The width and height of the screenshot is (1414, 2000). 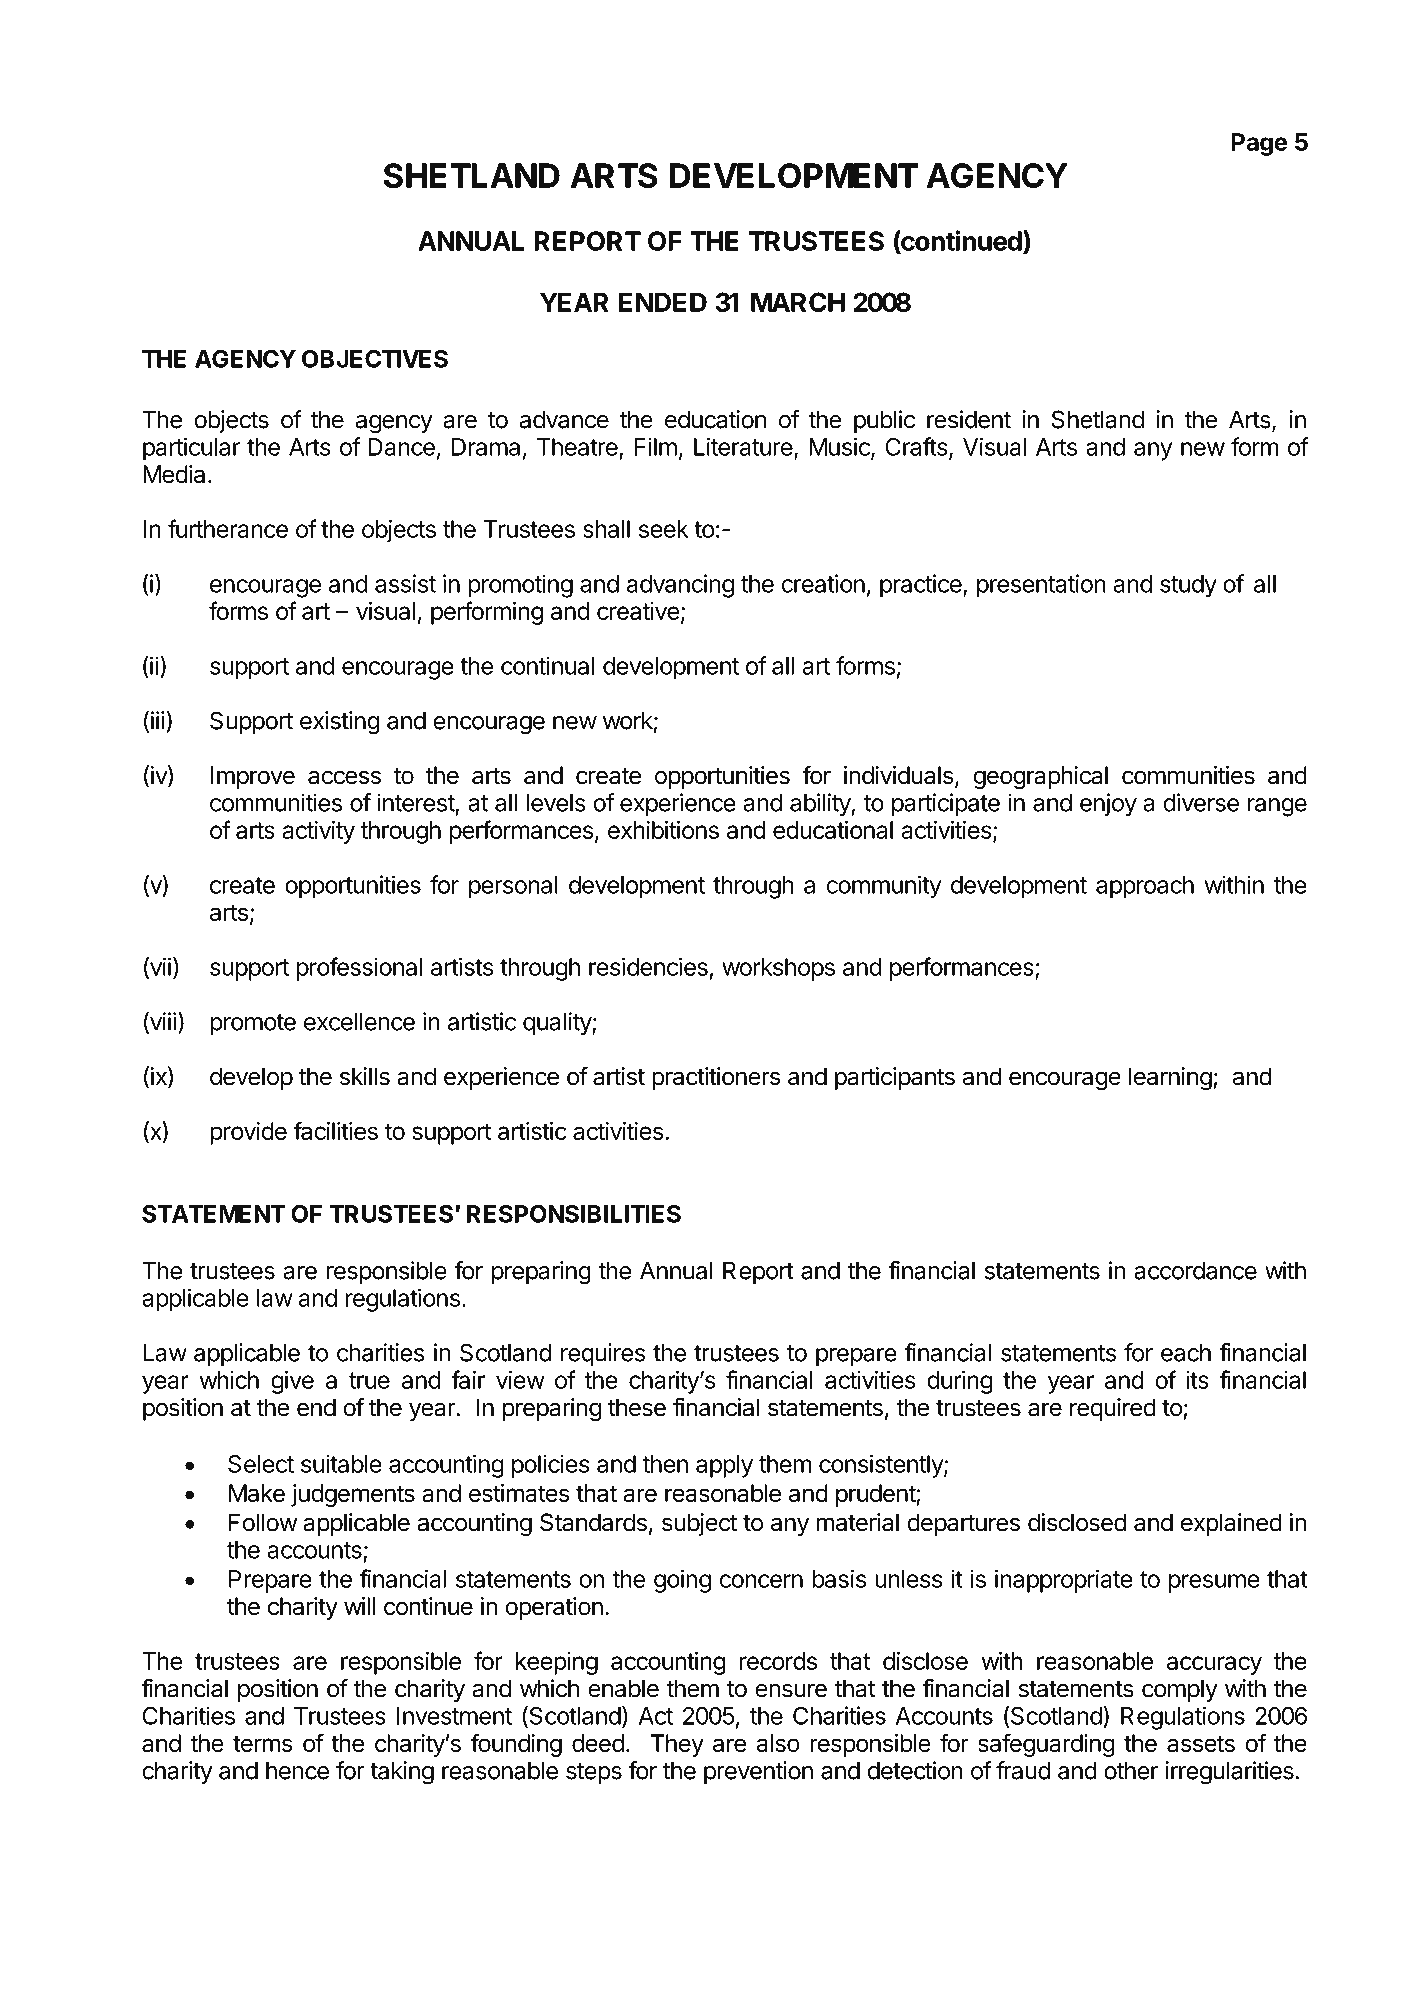 What do you see at coordinates (680, 586) in the screenshot?
I see `advancing` at bounding box center [680, 586].
